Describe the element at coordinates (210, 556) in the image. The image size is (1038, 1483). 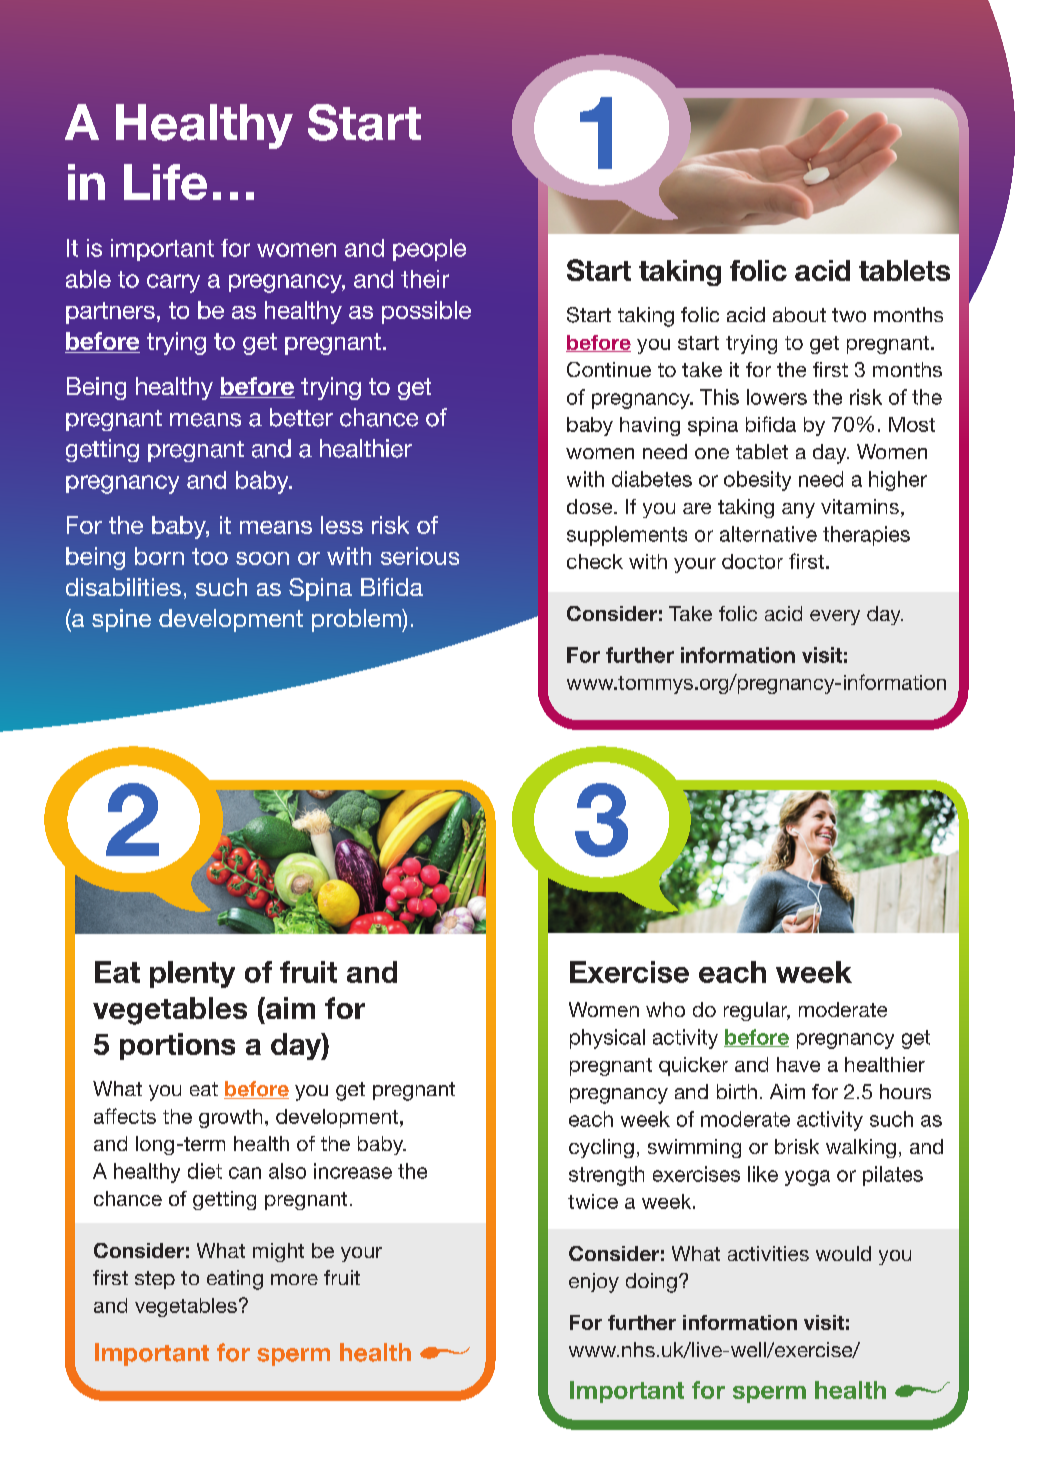
I see `too` at that location.
